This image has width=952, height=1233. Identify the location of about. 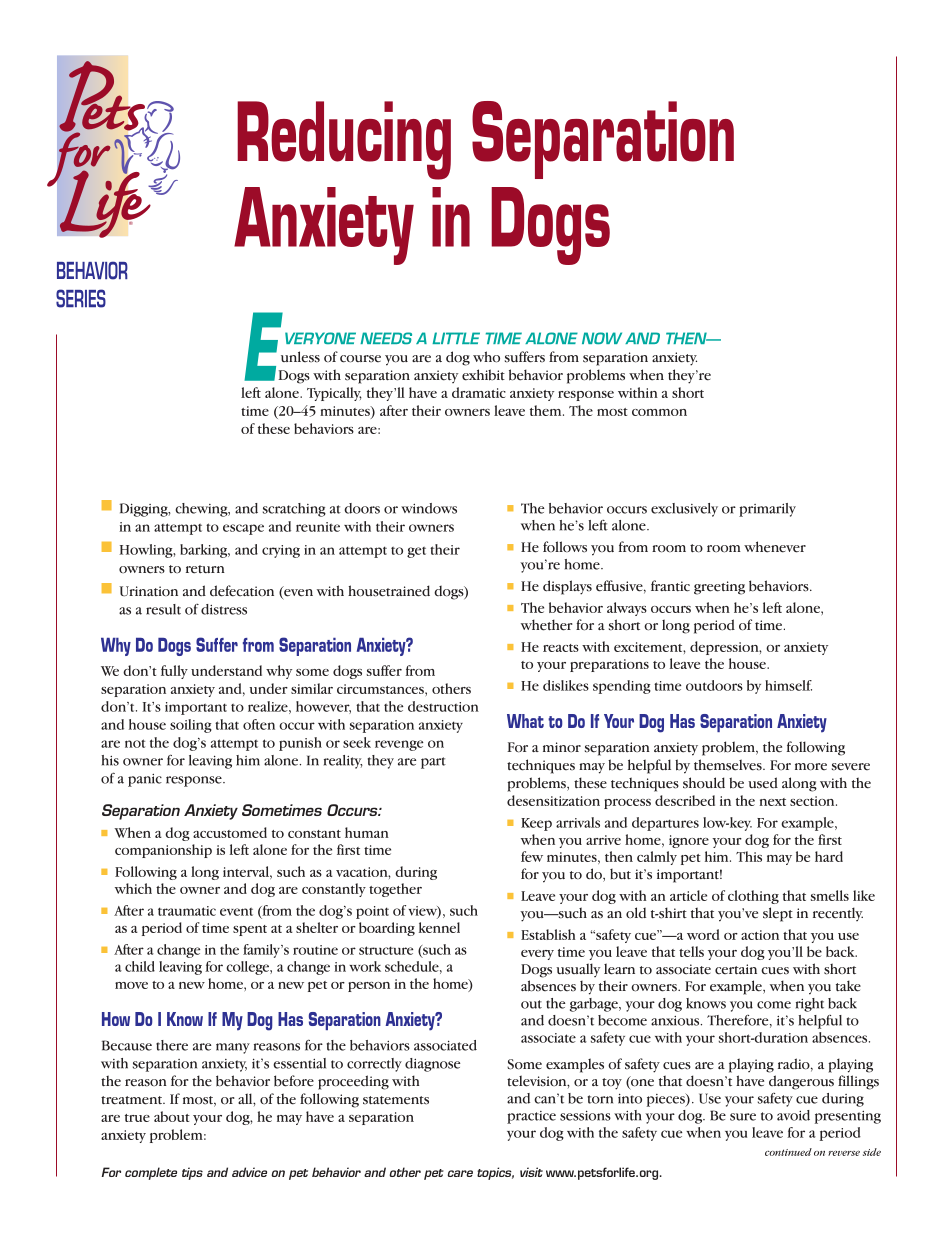
(172, 1116).
